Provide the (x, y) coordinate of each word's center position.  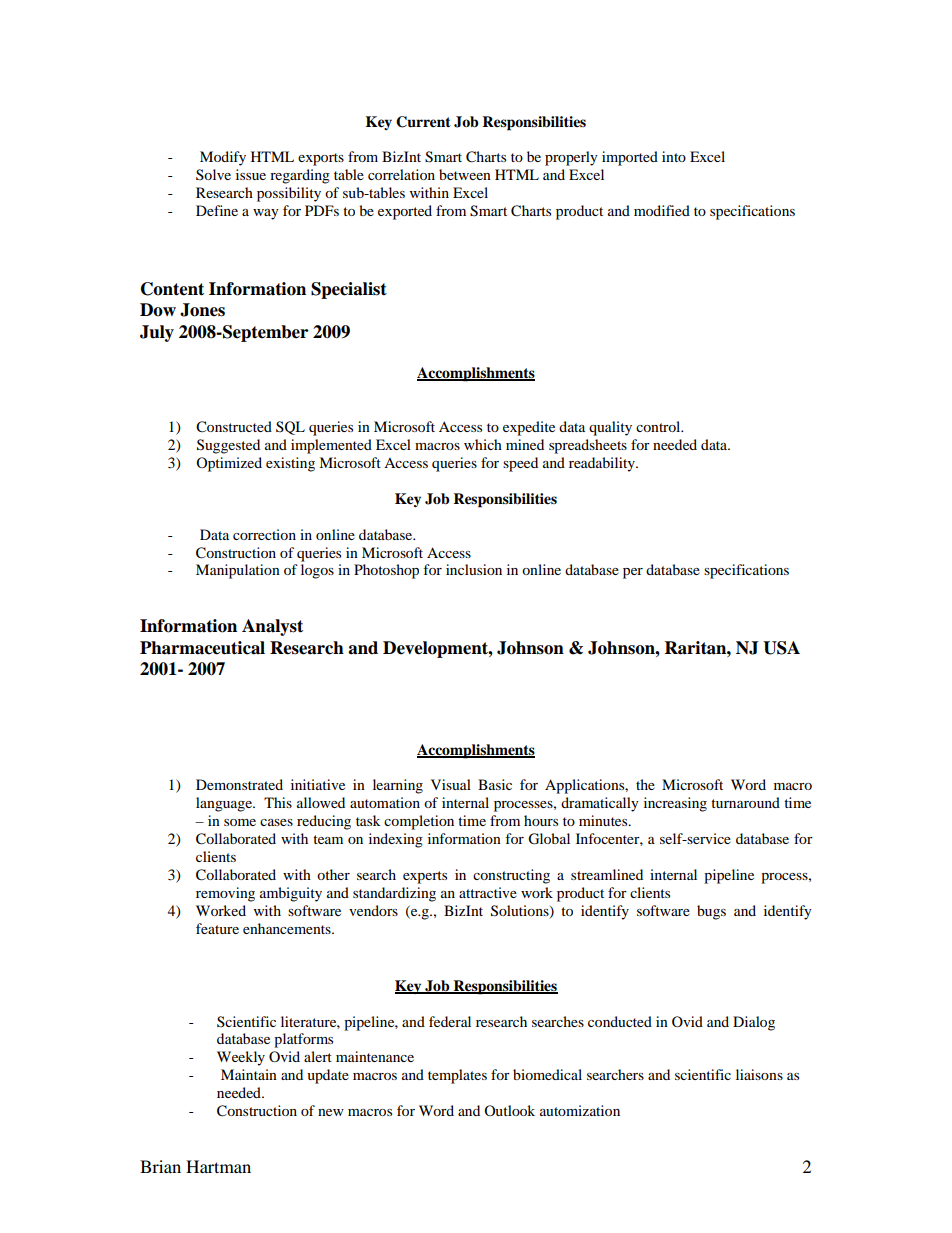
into (674, 156)
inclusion (474, 569)
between (465, 174)
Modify (223, 158)
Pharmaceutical (202, 648)
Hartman (218, 1166)
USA (781, 648)
